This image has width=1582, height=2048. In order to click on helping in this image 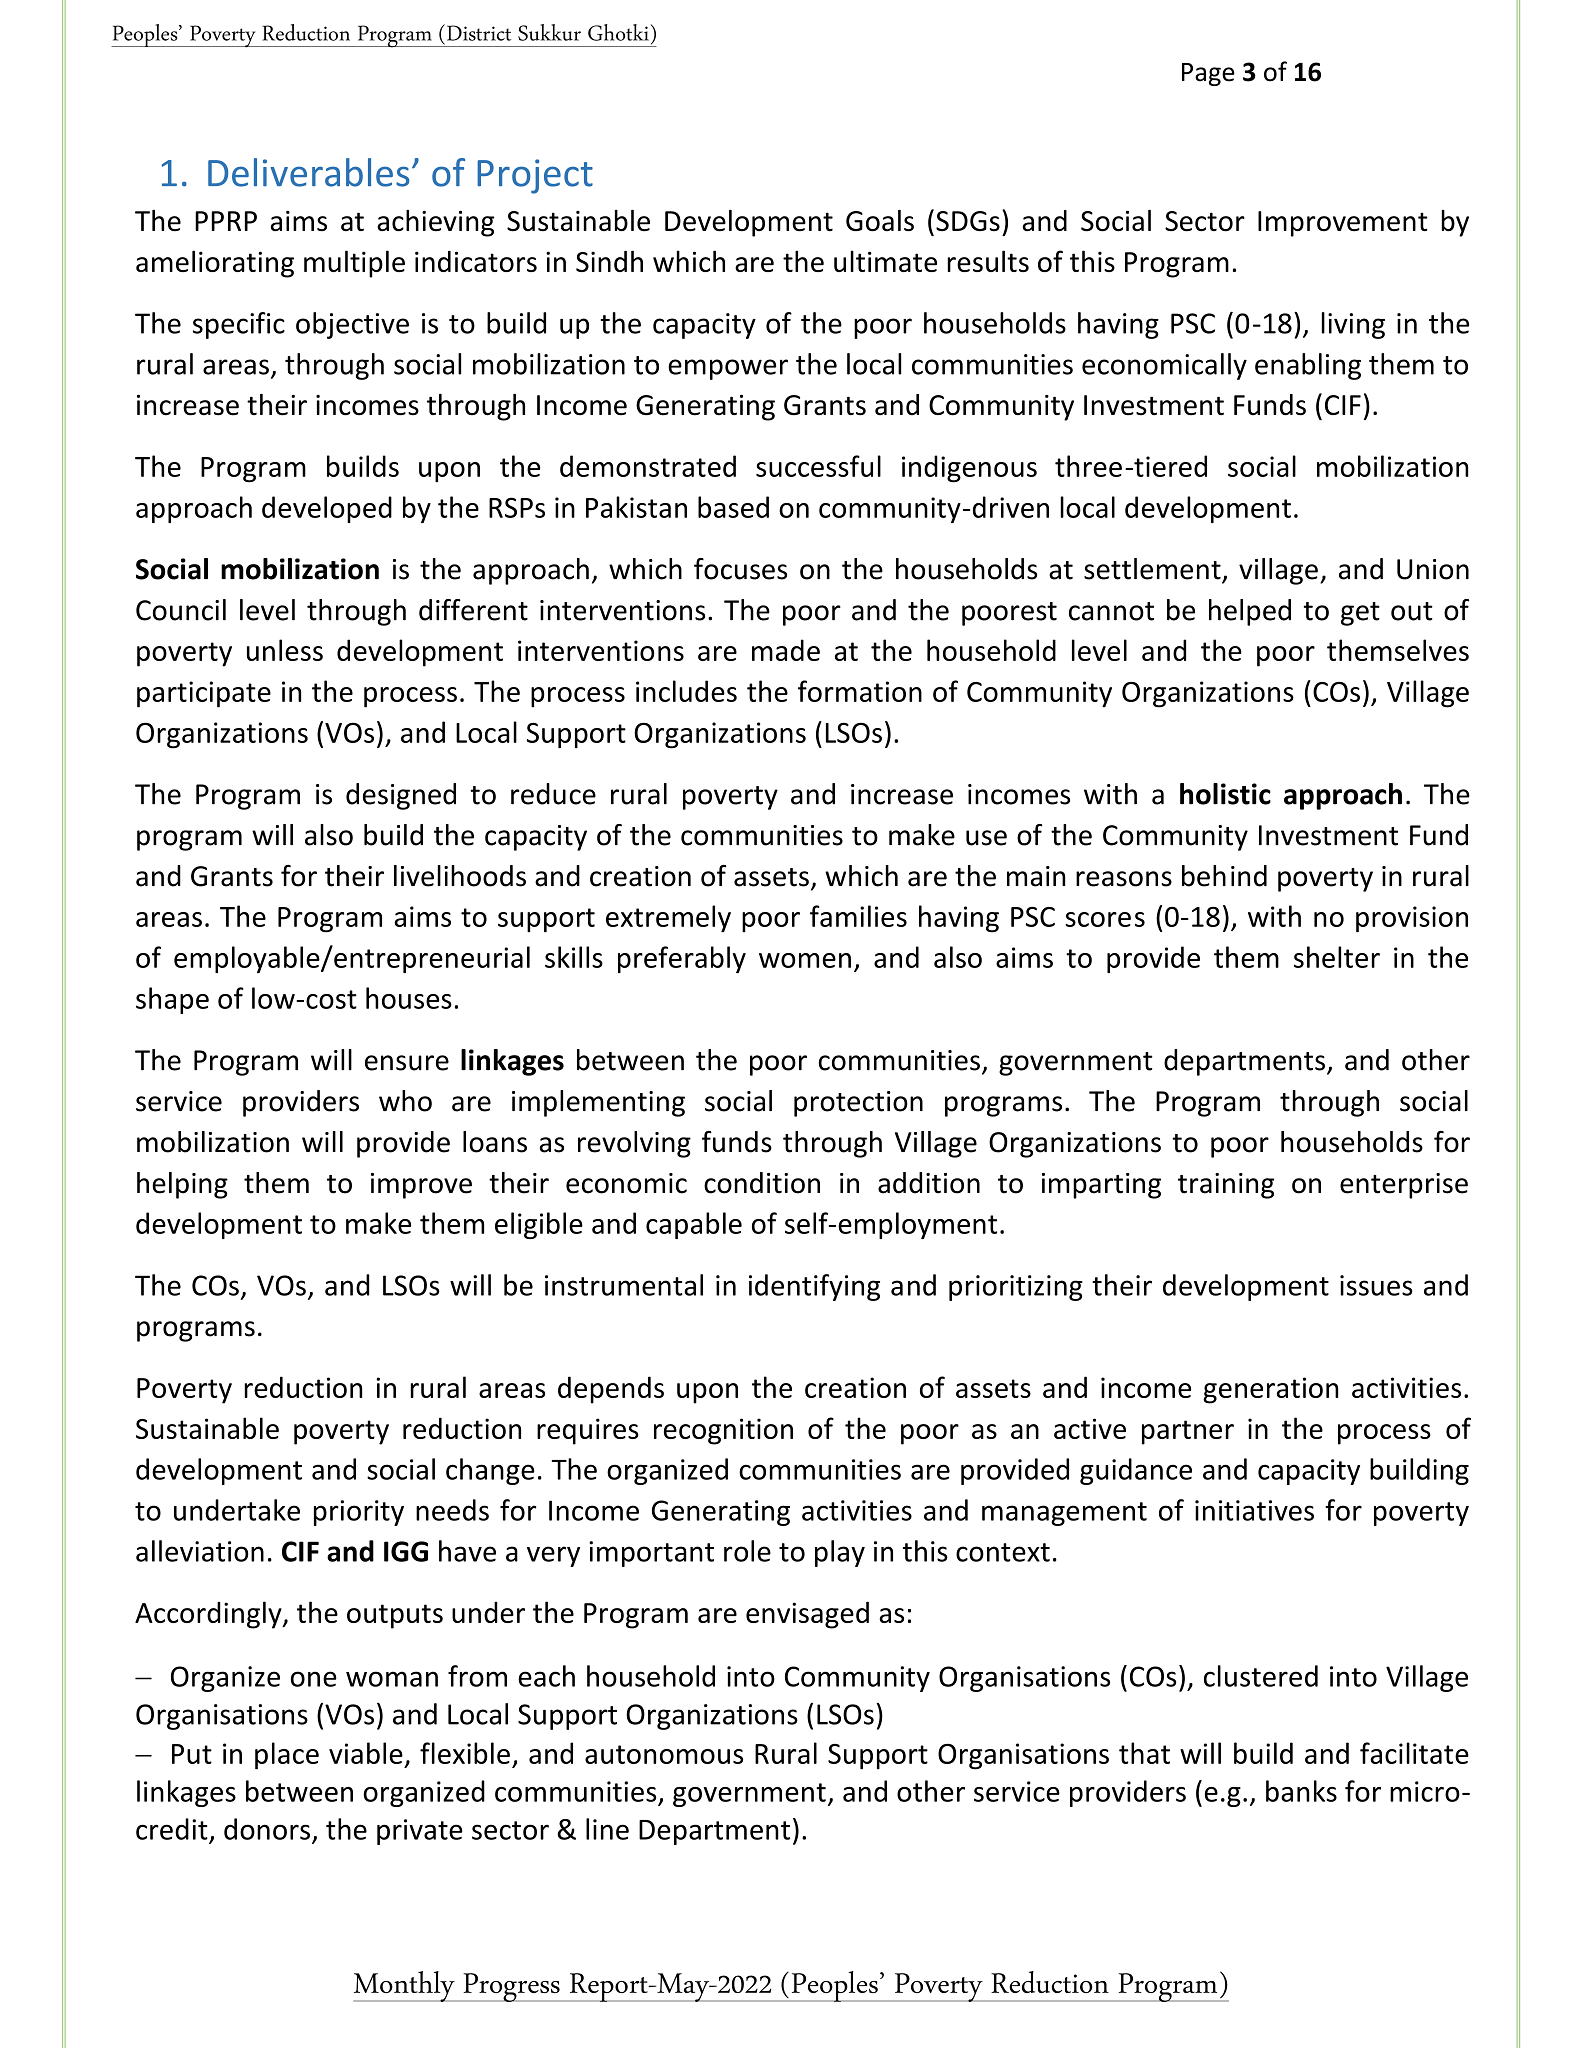, I will do `click(182, 1185)`.
